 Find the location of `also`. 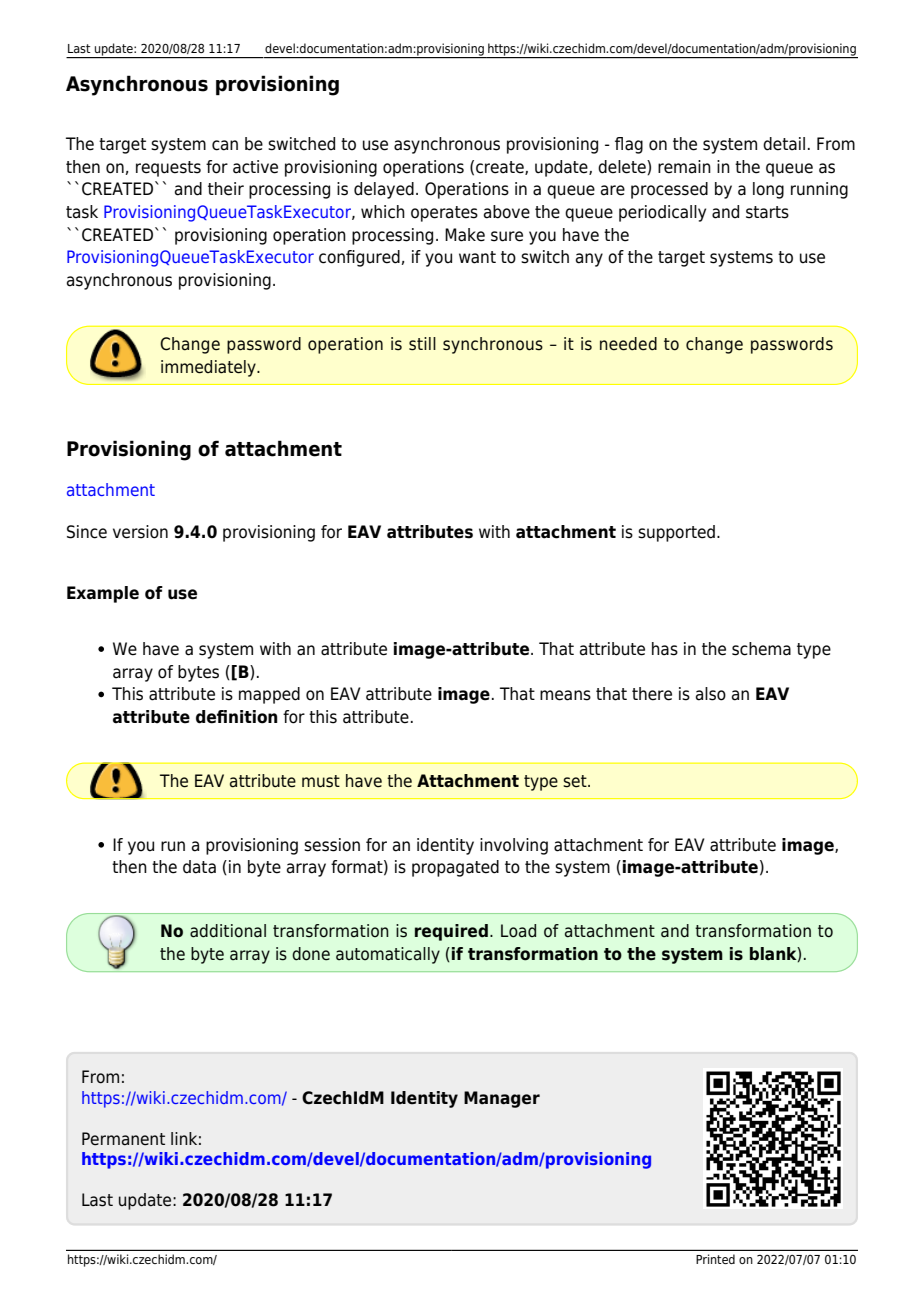

also is located at coordinates (711, 694).
